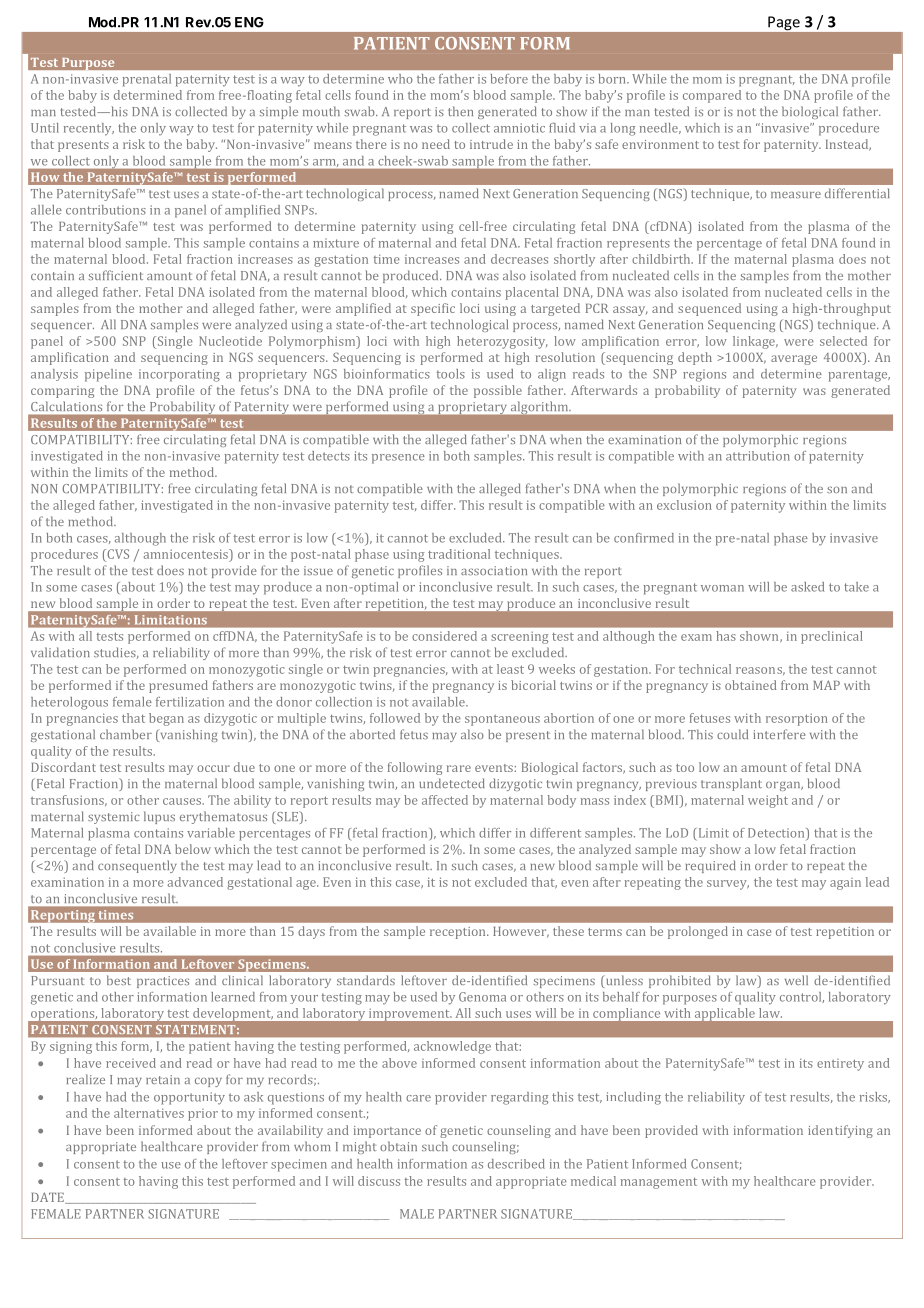  What do you see at coordinates (794, 360) in the document?
I see `average` at bounding box center [794, 360].
